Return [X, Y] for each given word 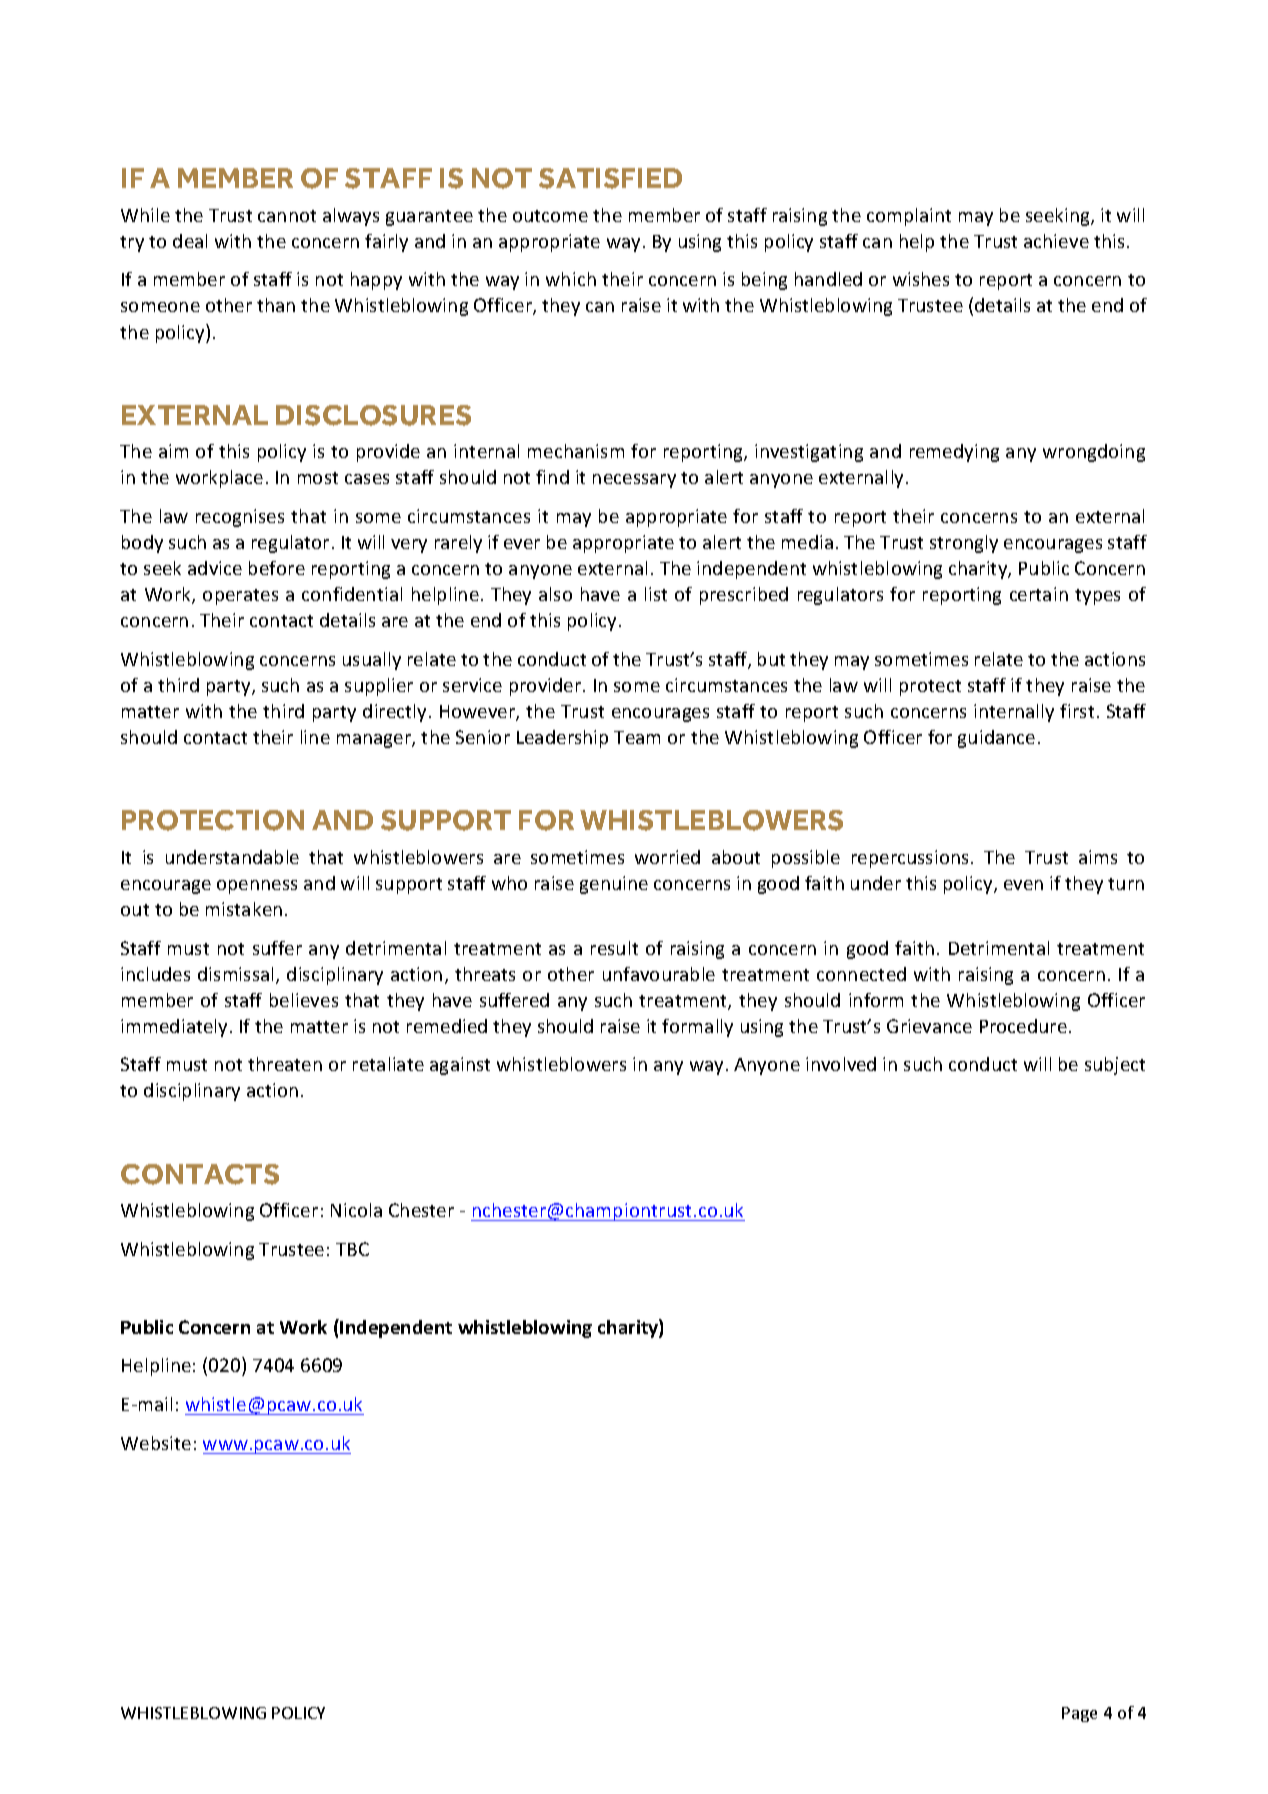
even [1023, 885]
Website [156, 1443]
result [614, 948]
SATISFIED [610, 178]
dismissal [237, 975]
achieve [1056, 241]
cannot [287, 216]
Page [1079, 1714]
